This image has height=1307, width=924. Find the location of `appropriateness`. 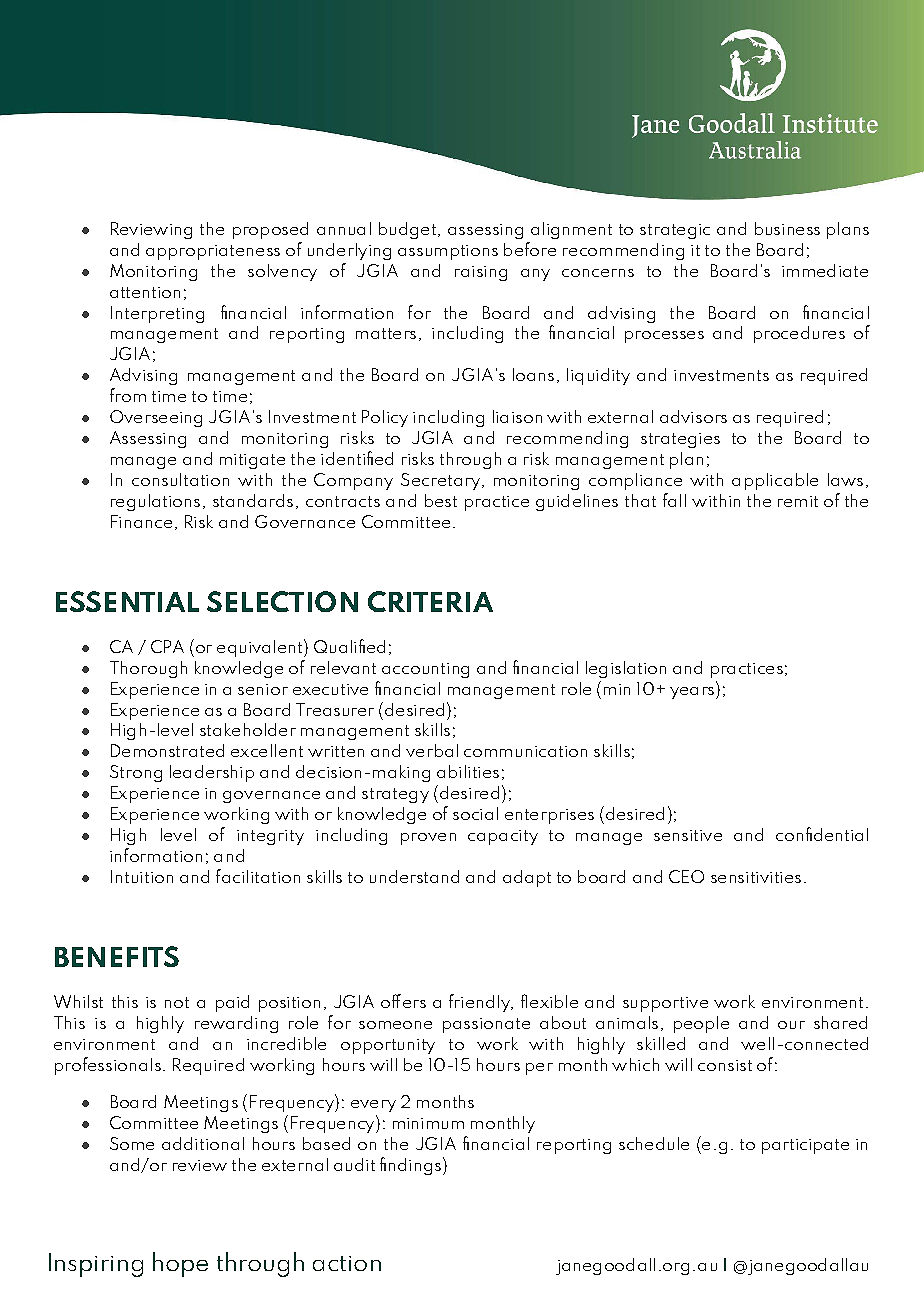

appropriateness is located at coordinates (213, 252).
